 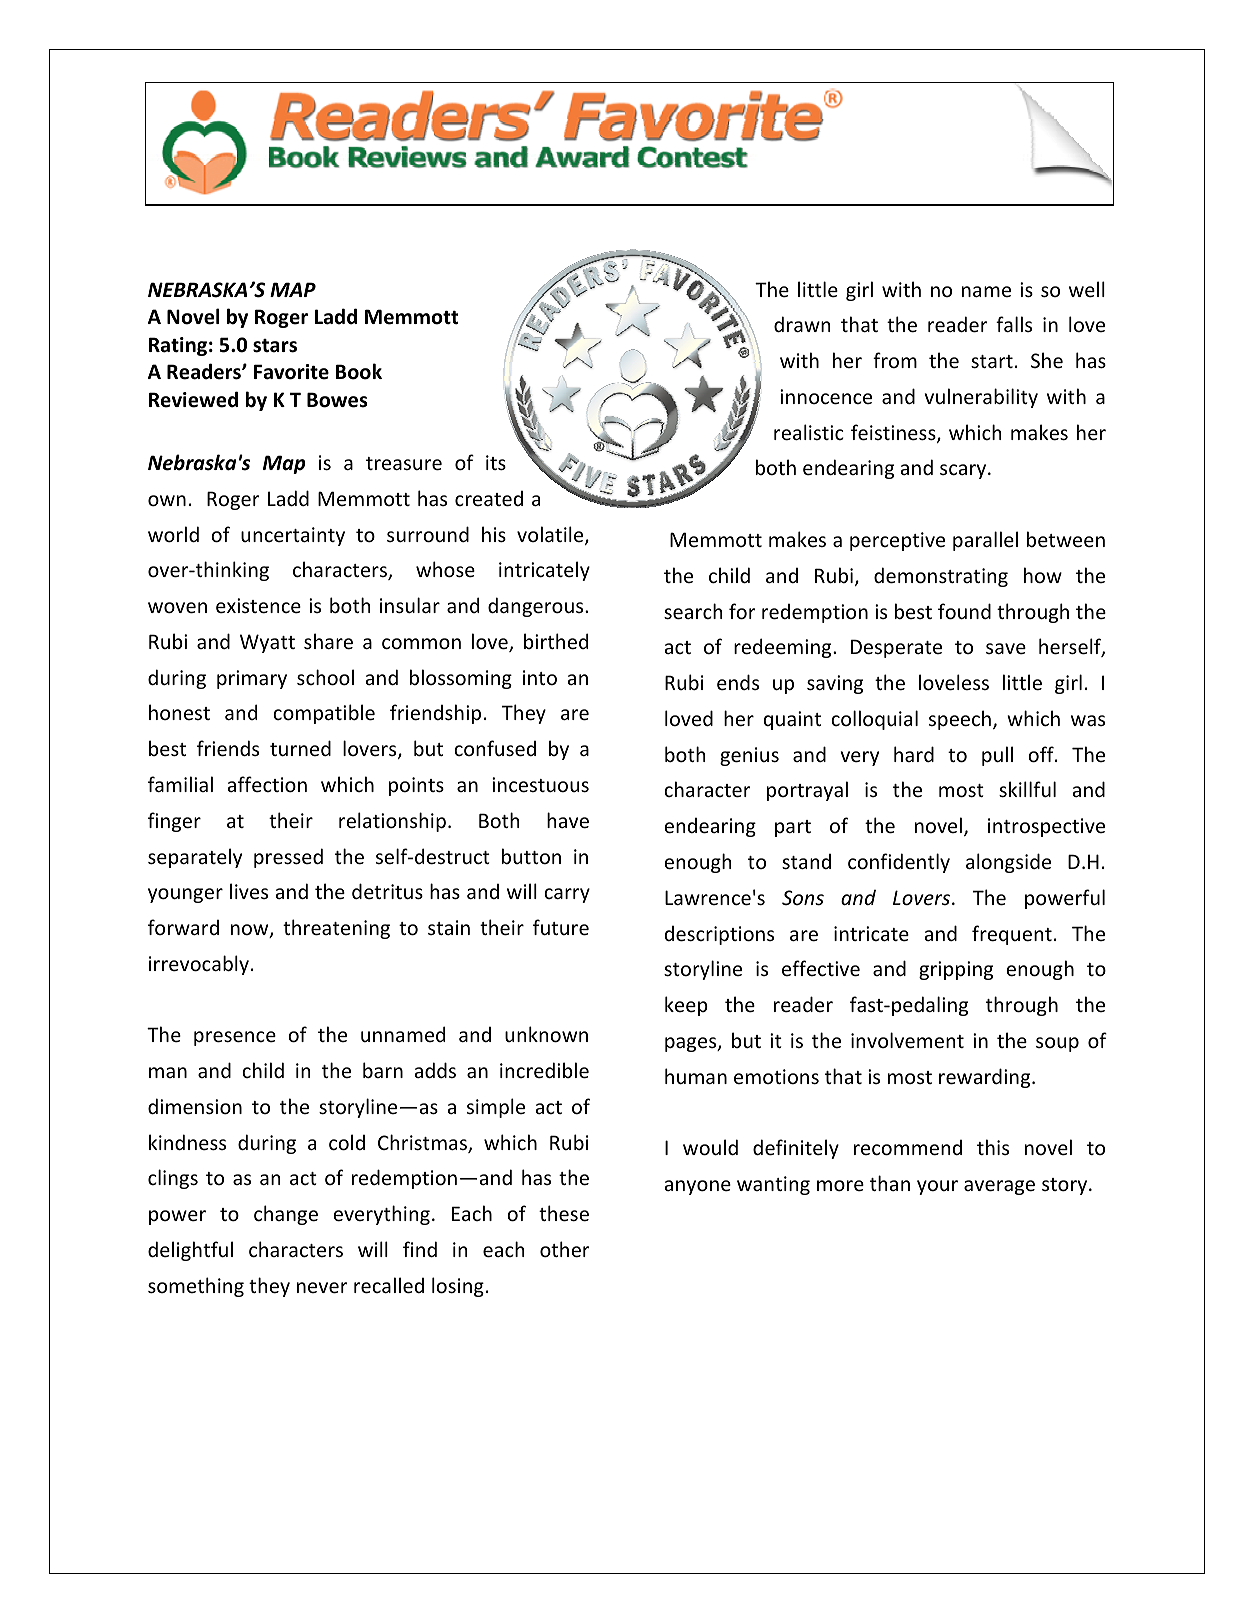 What do you see at coordinates (322, 1288) in the screenshot?
I see `never` at bounding box center [322, 1288].
